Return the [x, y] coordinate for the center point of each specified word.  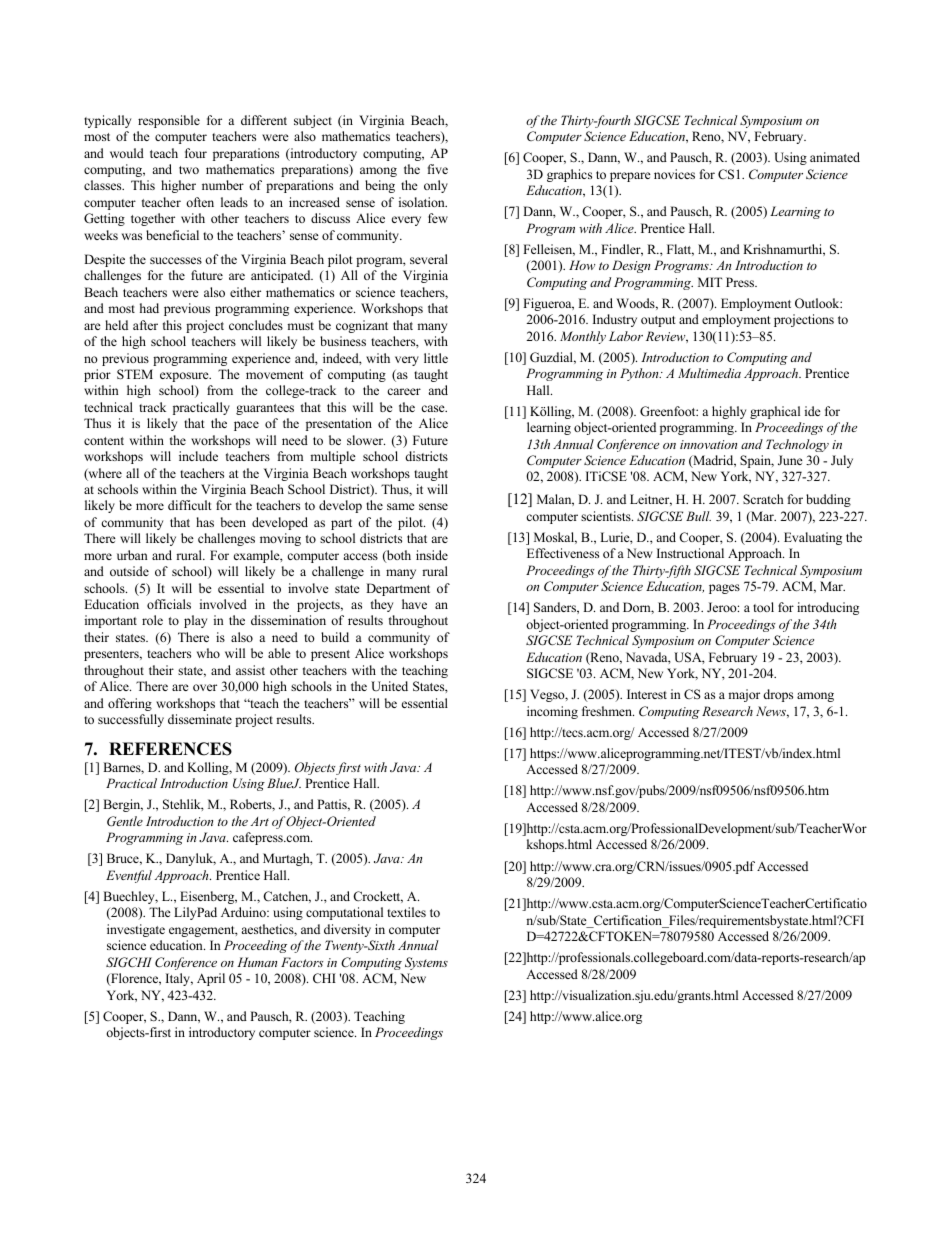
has [205, 522]
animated [835, 157]
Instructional [690, 553]
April [211, 979]
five [438, 169]
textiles [406, 912]
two [189, 170]
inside [432, 555]
